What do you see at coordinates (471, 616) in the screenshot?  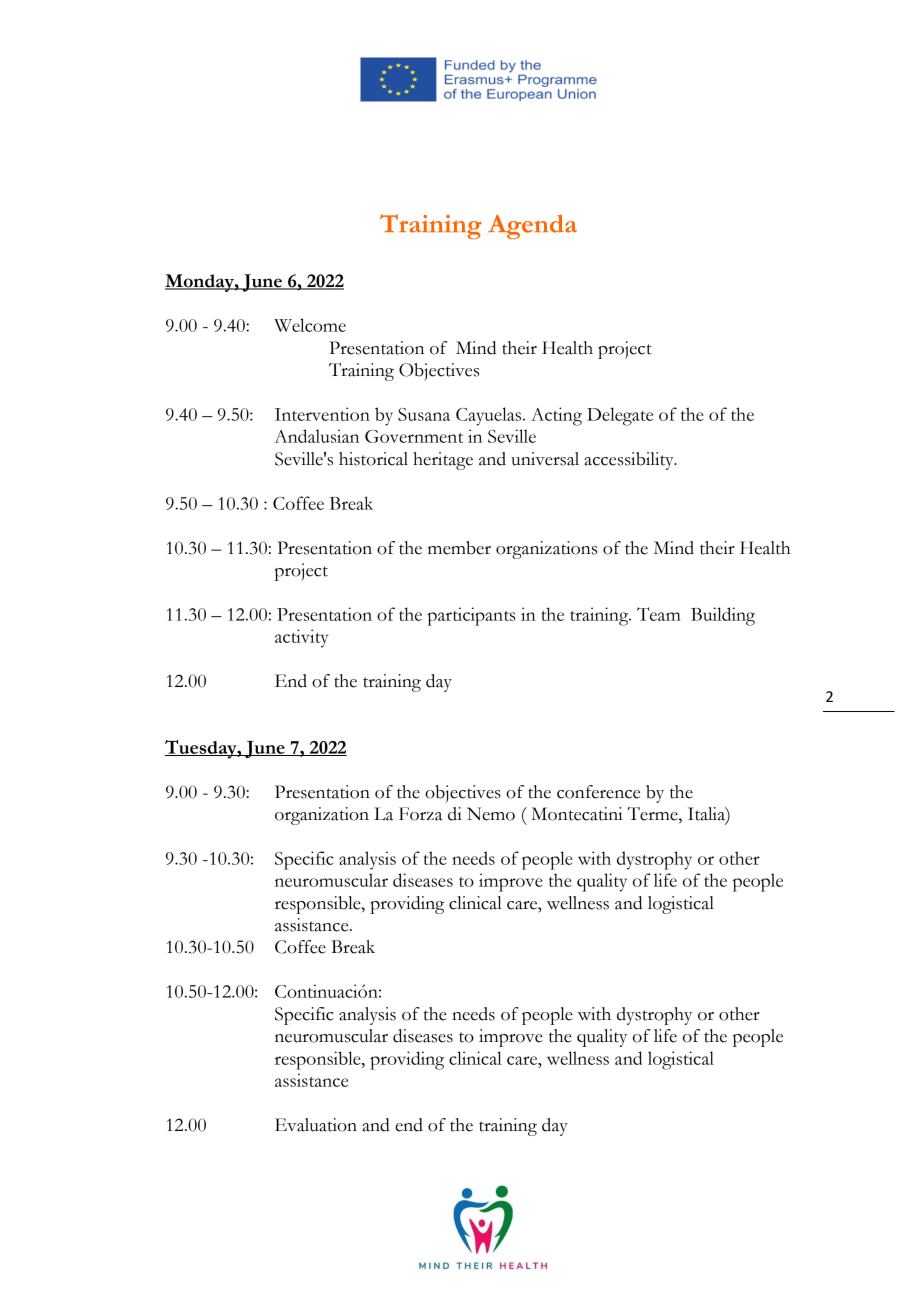 I see `participants` at bounding box center [471, 616].
